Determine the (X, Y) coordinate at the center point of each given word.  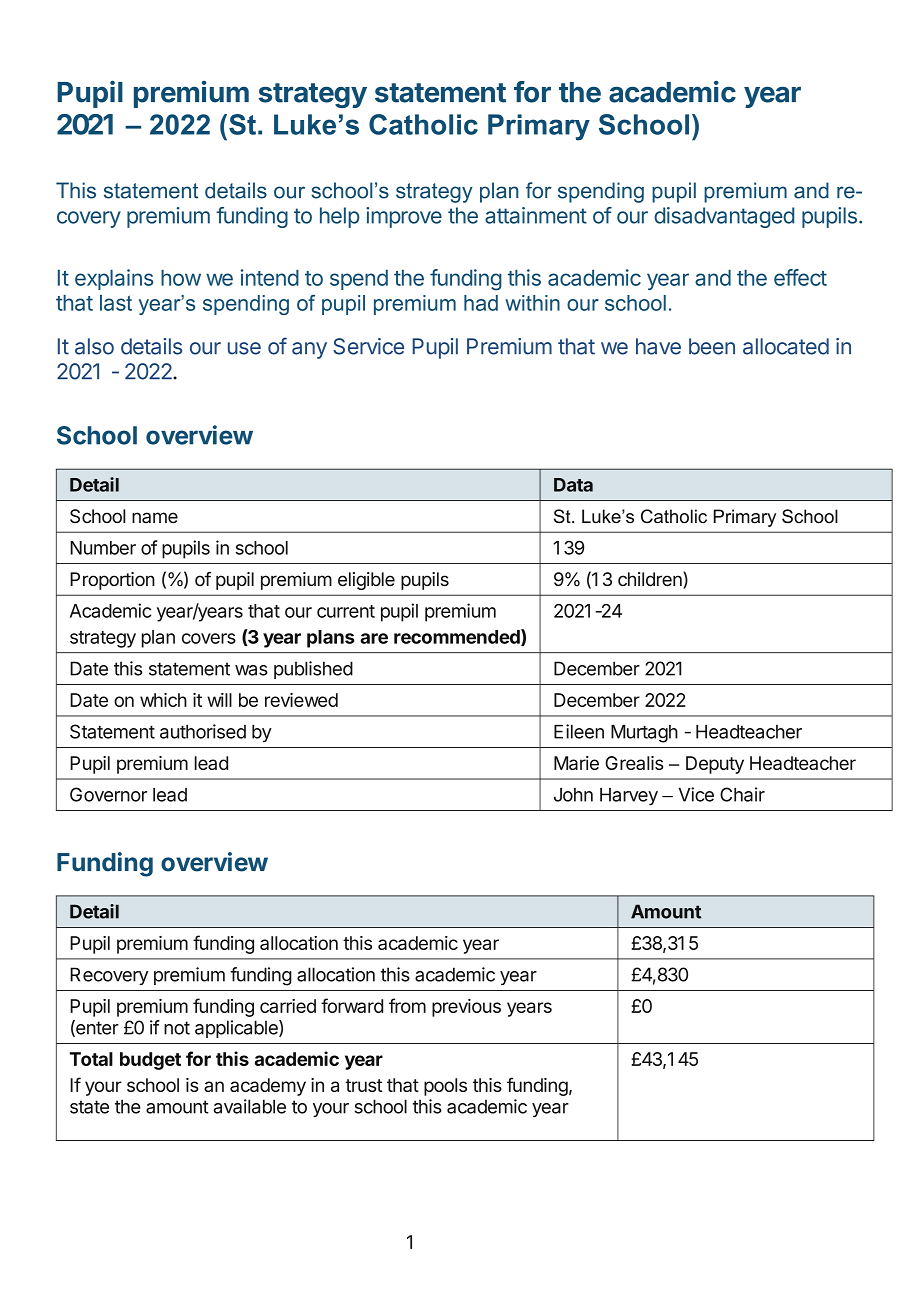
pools (445, 1087)
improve (404, 217)
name (155, 518)
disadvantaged (724, 217)
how (181, 278)
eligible (366, 581)
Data (573, 485)
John (573, 795)
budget (150, 1061)
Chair (742, 794)
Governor (108, 794)
